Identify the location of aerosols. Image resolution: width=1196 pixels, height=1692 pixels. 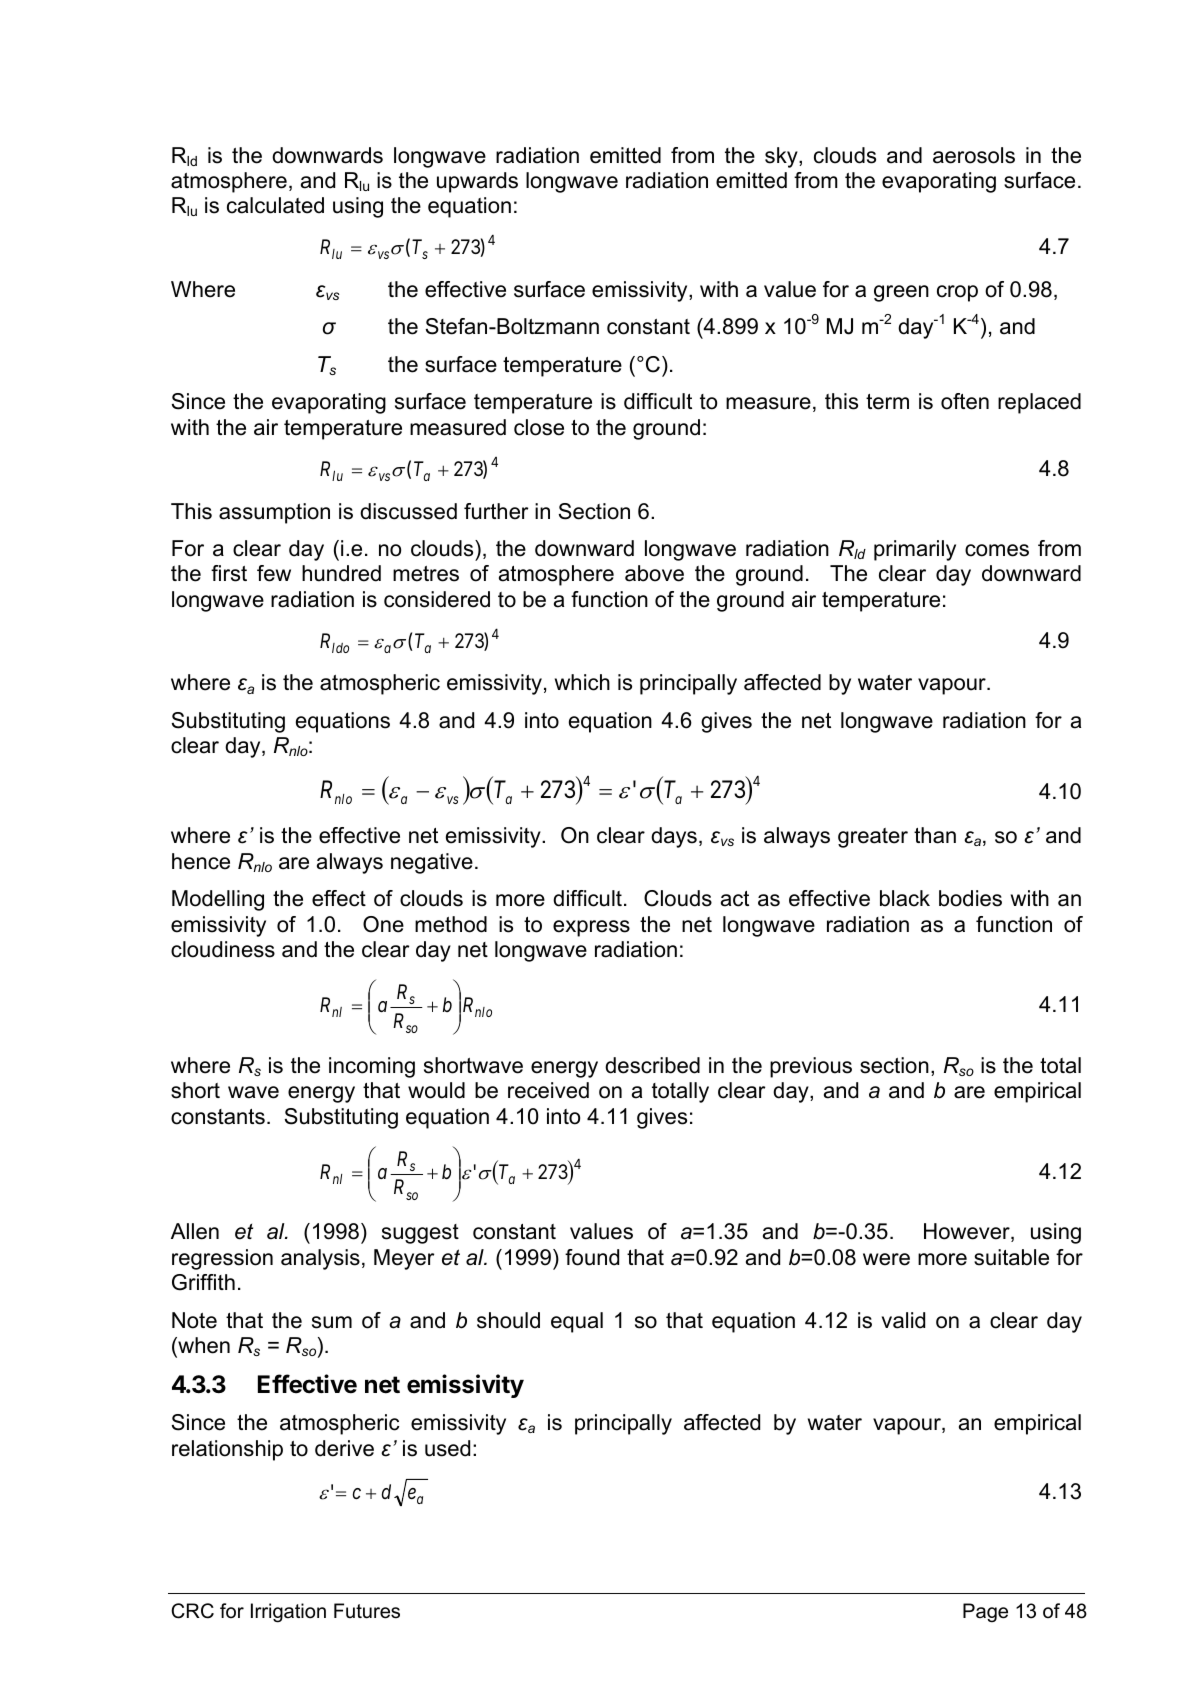
(974, 155).
